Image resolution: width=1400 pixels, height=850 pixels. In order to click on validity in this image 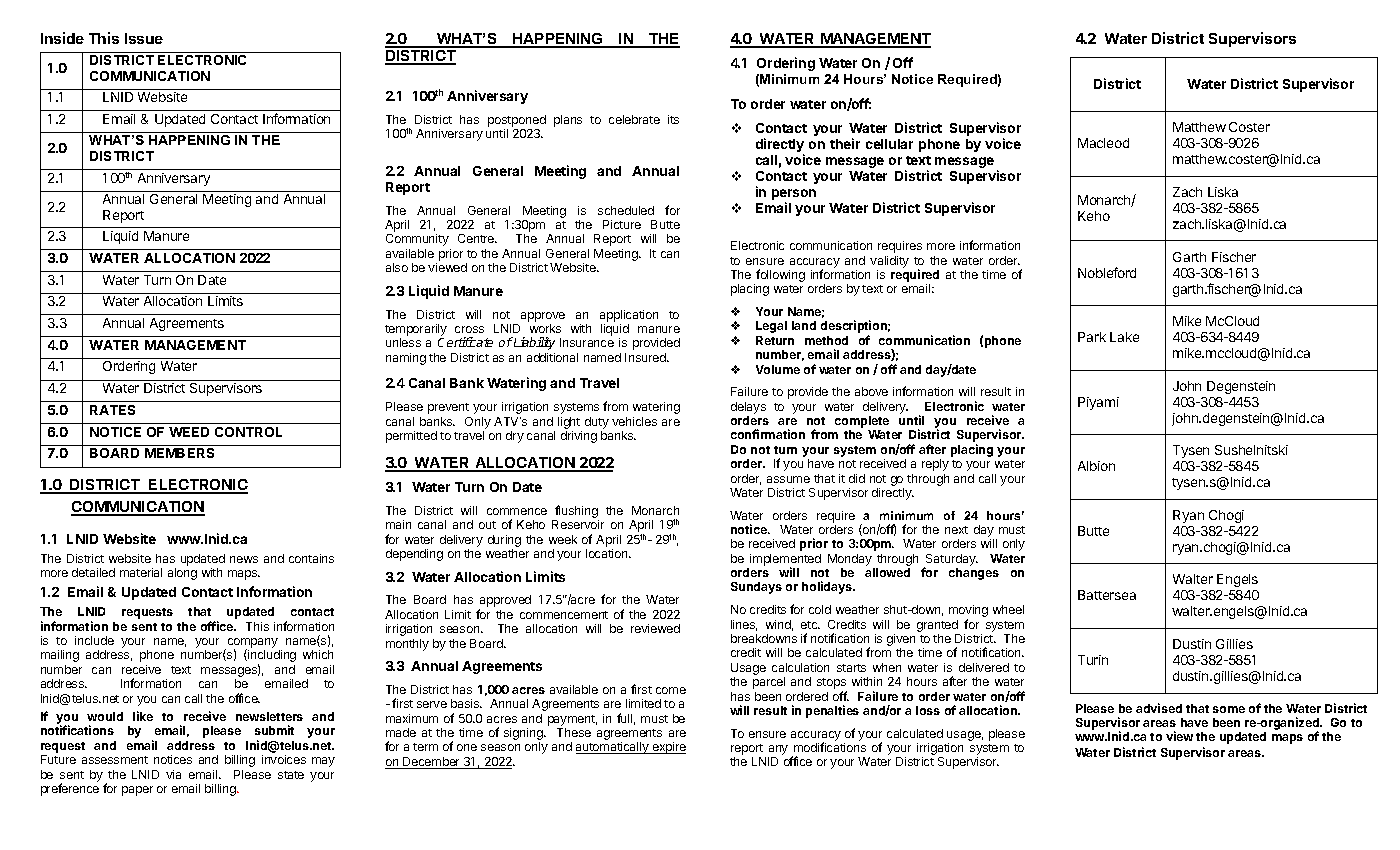, I will do `click(889, 262)`.
